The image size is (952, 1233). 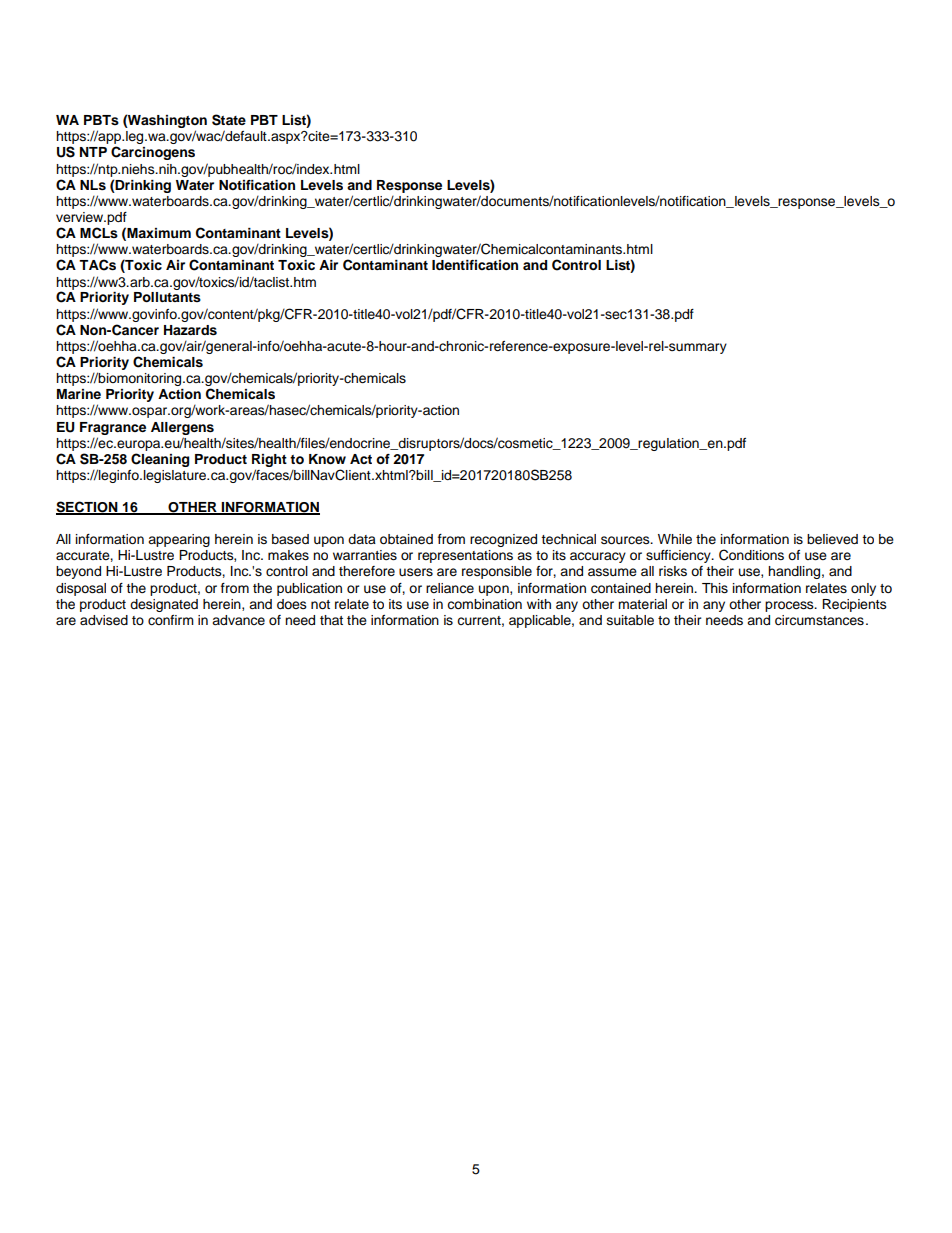 What do you see at coordinates (790, 606) in the screenshot?
I see `process` at bounding box center [790, 606].
